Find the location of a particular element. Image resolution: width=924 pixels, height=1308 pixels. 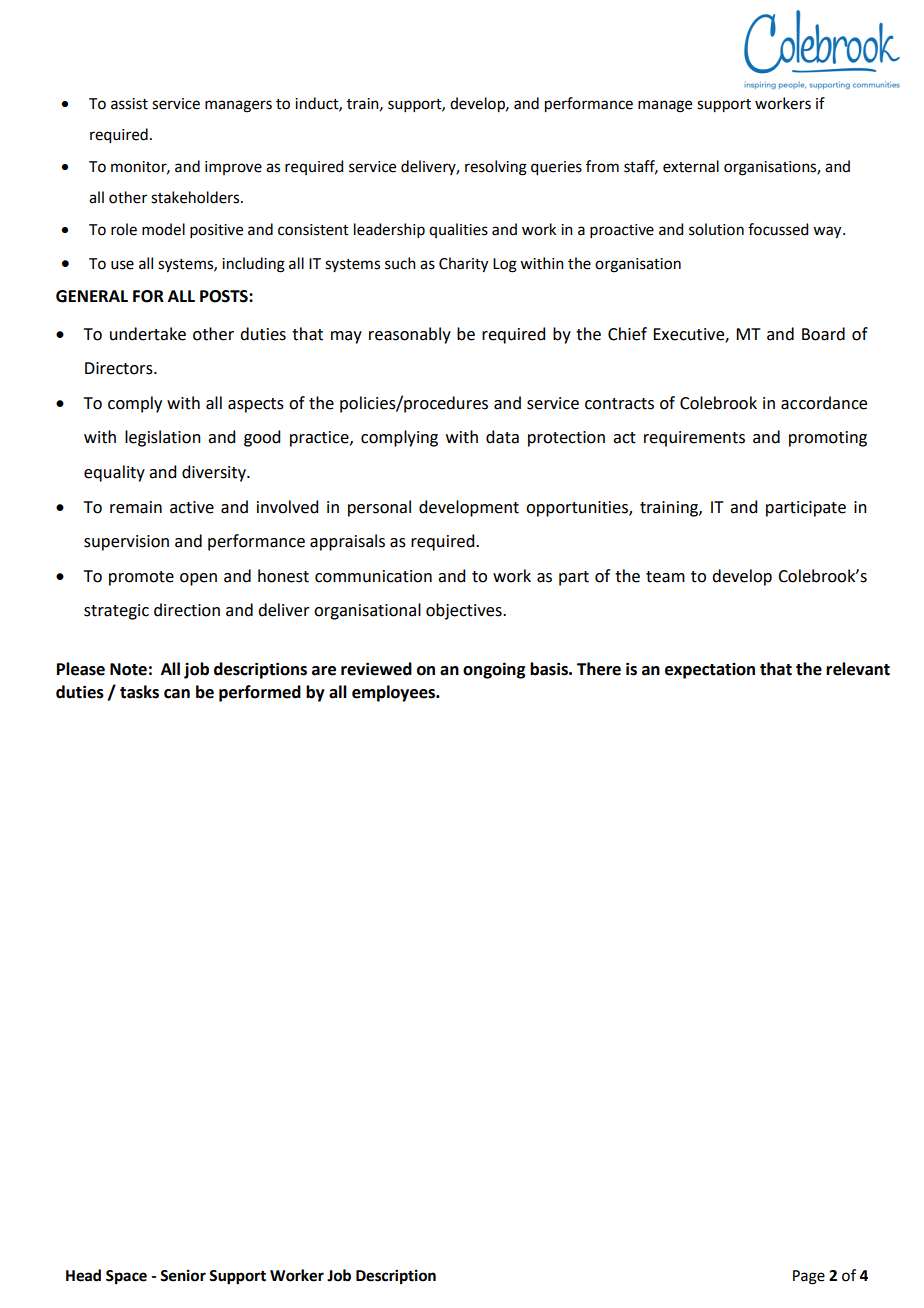

external is located at coordinates (691, 166).
